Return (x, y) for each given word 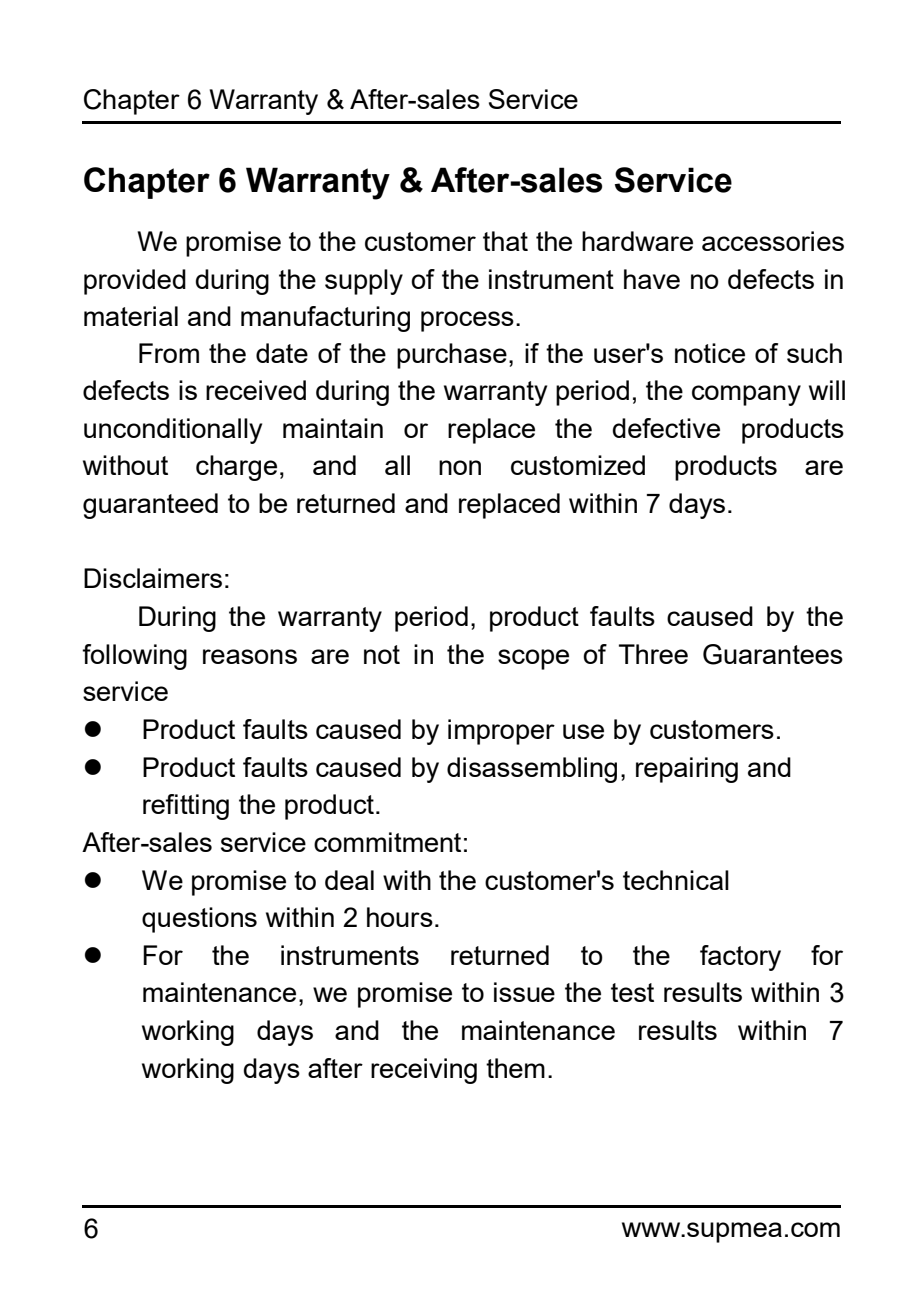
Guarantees (773, 654)
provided (135, 282)
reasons (250, 656)
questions (199, 920)
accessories (773, 241)
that (505, 241)
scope (533, 659)
